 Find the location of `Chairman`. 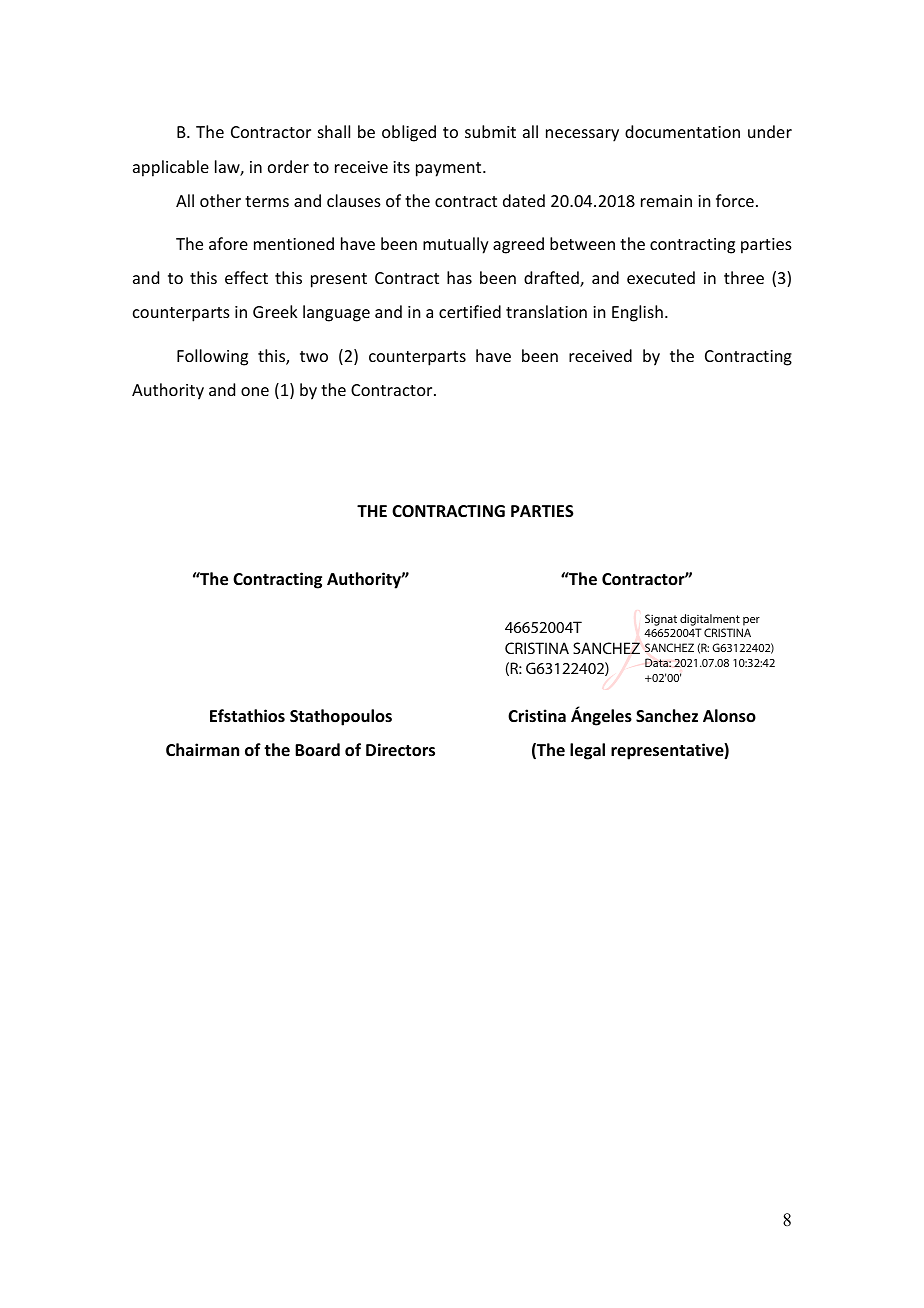

Chairman is located at coordinates (202, 749).
